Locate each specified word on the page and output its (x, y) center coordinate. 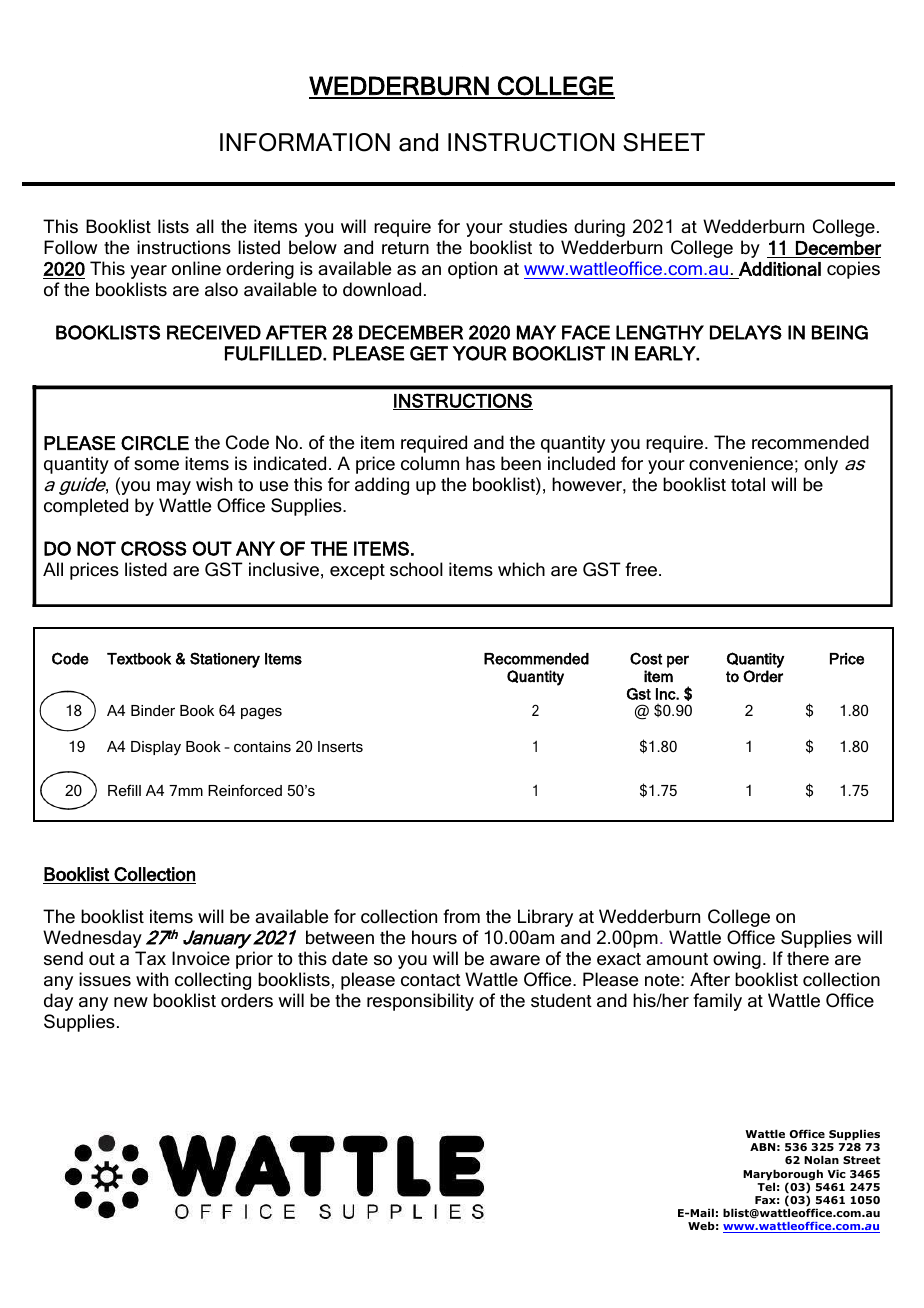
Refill (124, 790)
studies (538, 226)
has (480, 463)
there (808, 958)
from (461, 916)
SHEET (664, 142)
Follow (70, 247)
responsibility (420, 1002)
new (131, 1002)
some (156, 465)
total (748, 484)
